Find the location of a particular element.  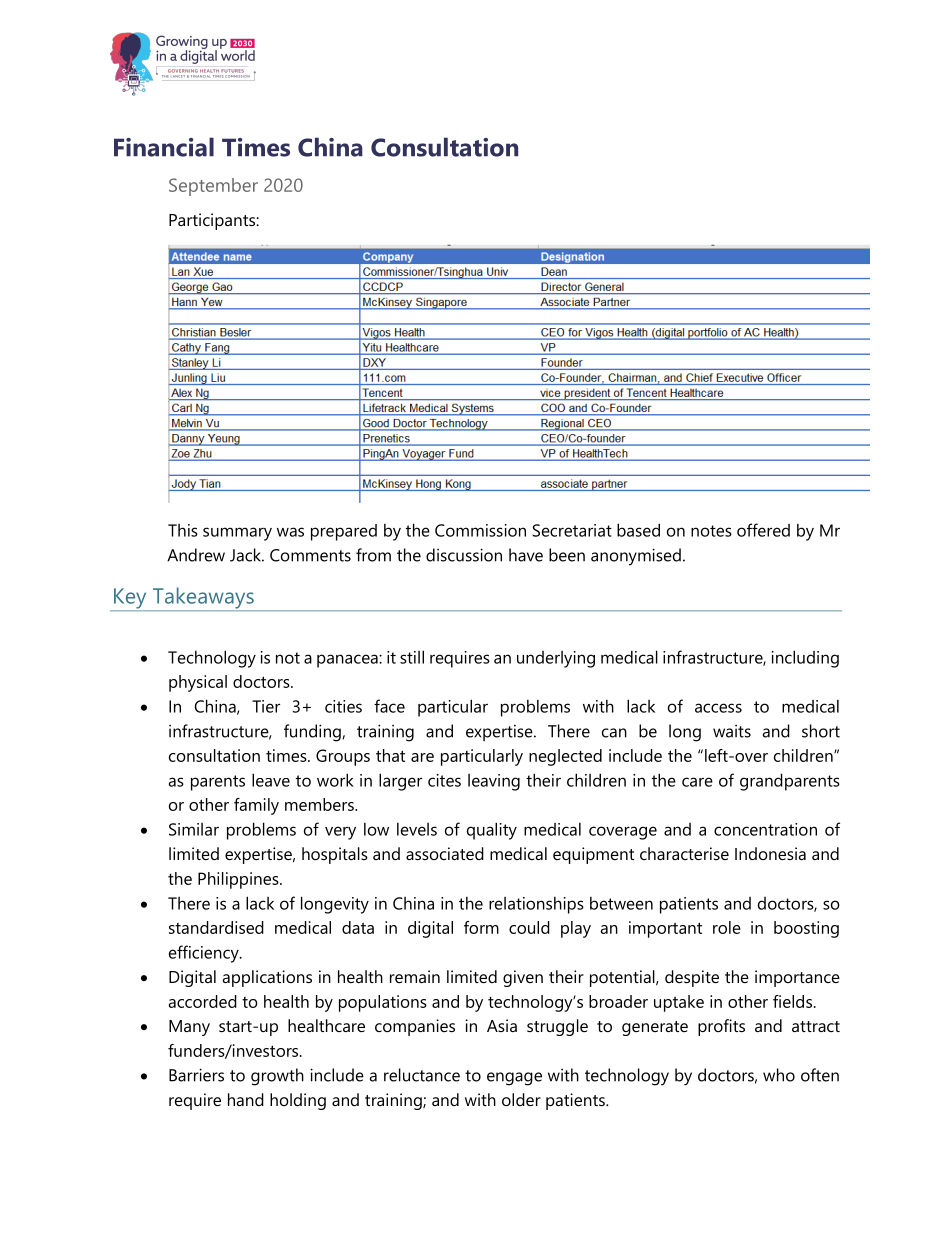

September is located at coordinates (213, 187).
